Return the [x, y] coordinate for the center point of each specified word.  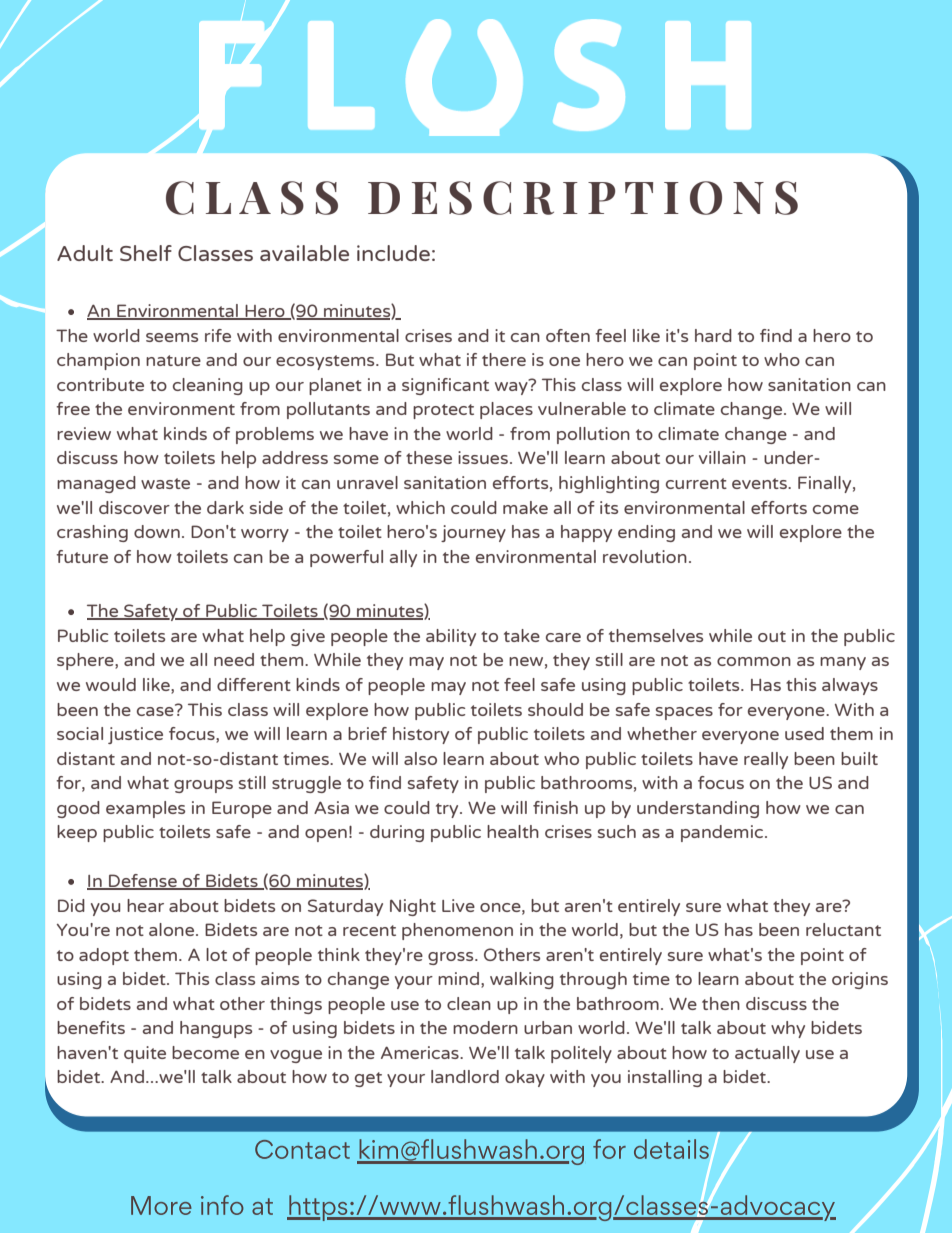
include [393, 253]
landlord [465, 1076]
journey [473, 533]
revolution [645, 556]
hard [713, 335]
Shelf [146, 253]
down [157, 531]
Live [458, 905]
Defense [143, 882]
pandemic [723, 833]
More [161, 1205]
